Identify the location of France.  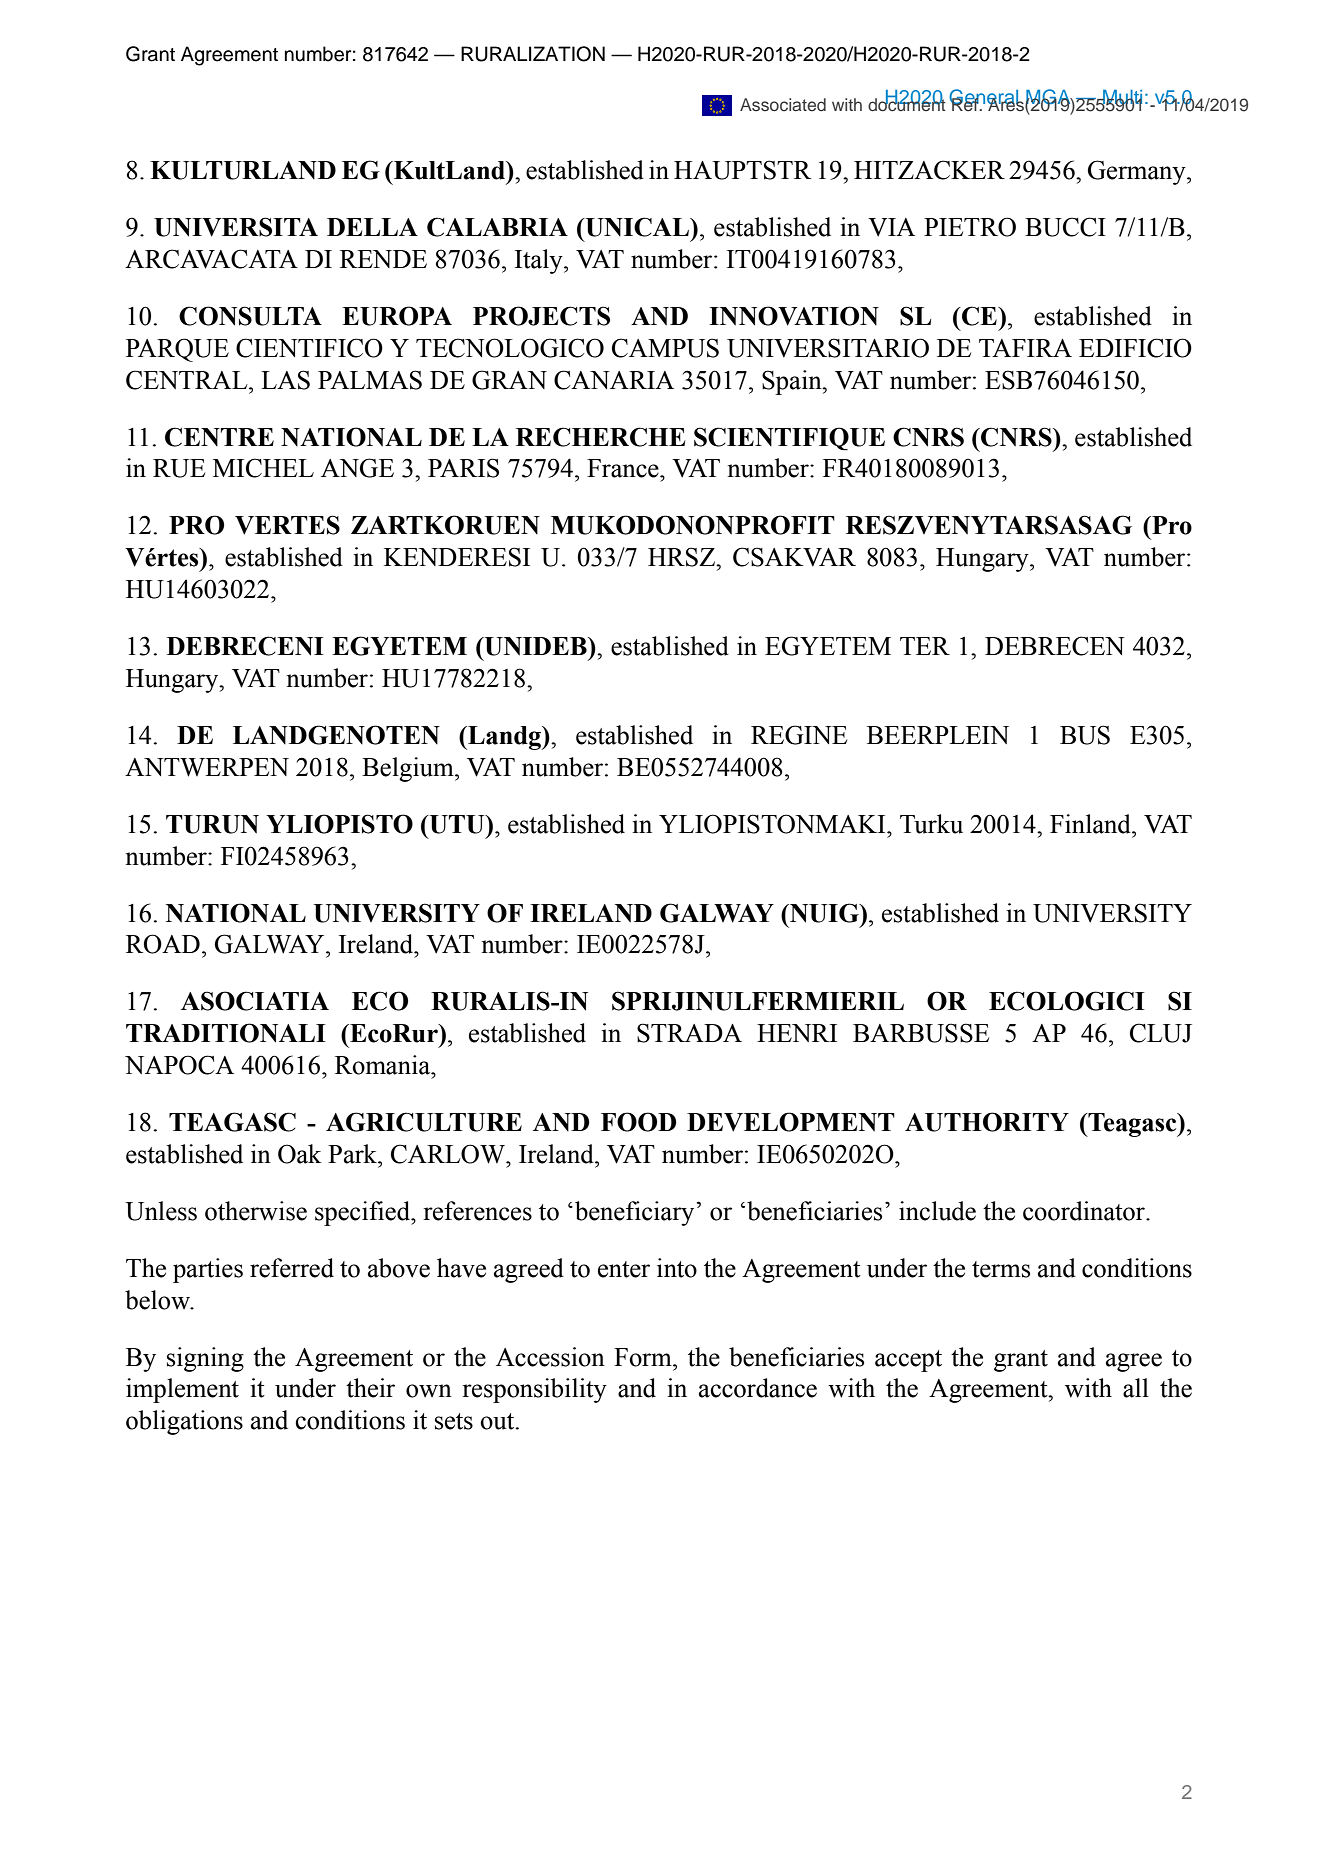
(624, 468).
